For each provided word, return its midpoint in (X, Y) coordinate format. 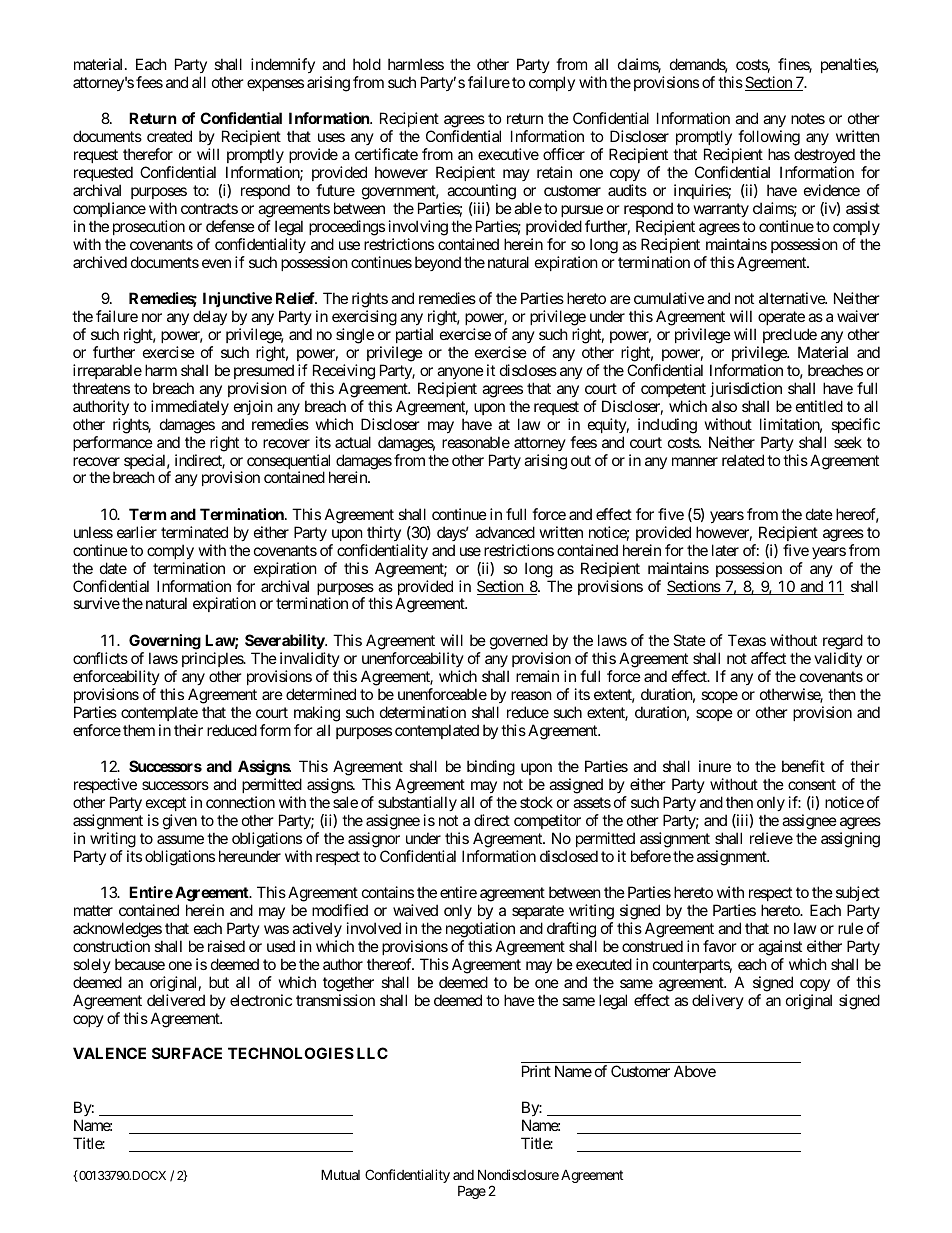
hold (367, 64)
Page (472, 1192)
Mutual (340, 1174)
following (769, 139)
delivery (718, 1001)
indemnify (283, 65)
